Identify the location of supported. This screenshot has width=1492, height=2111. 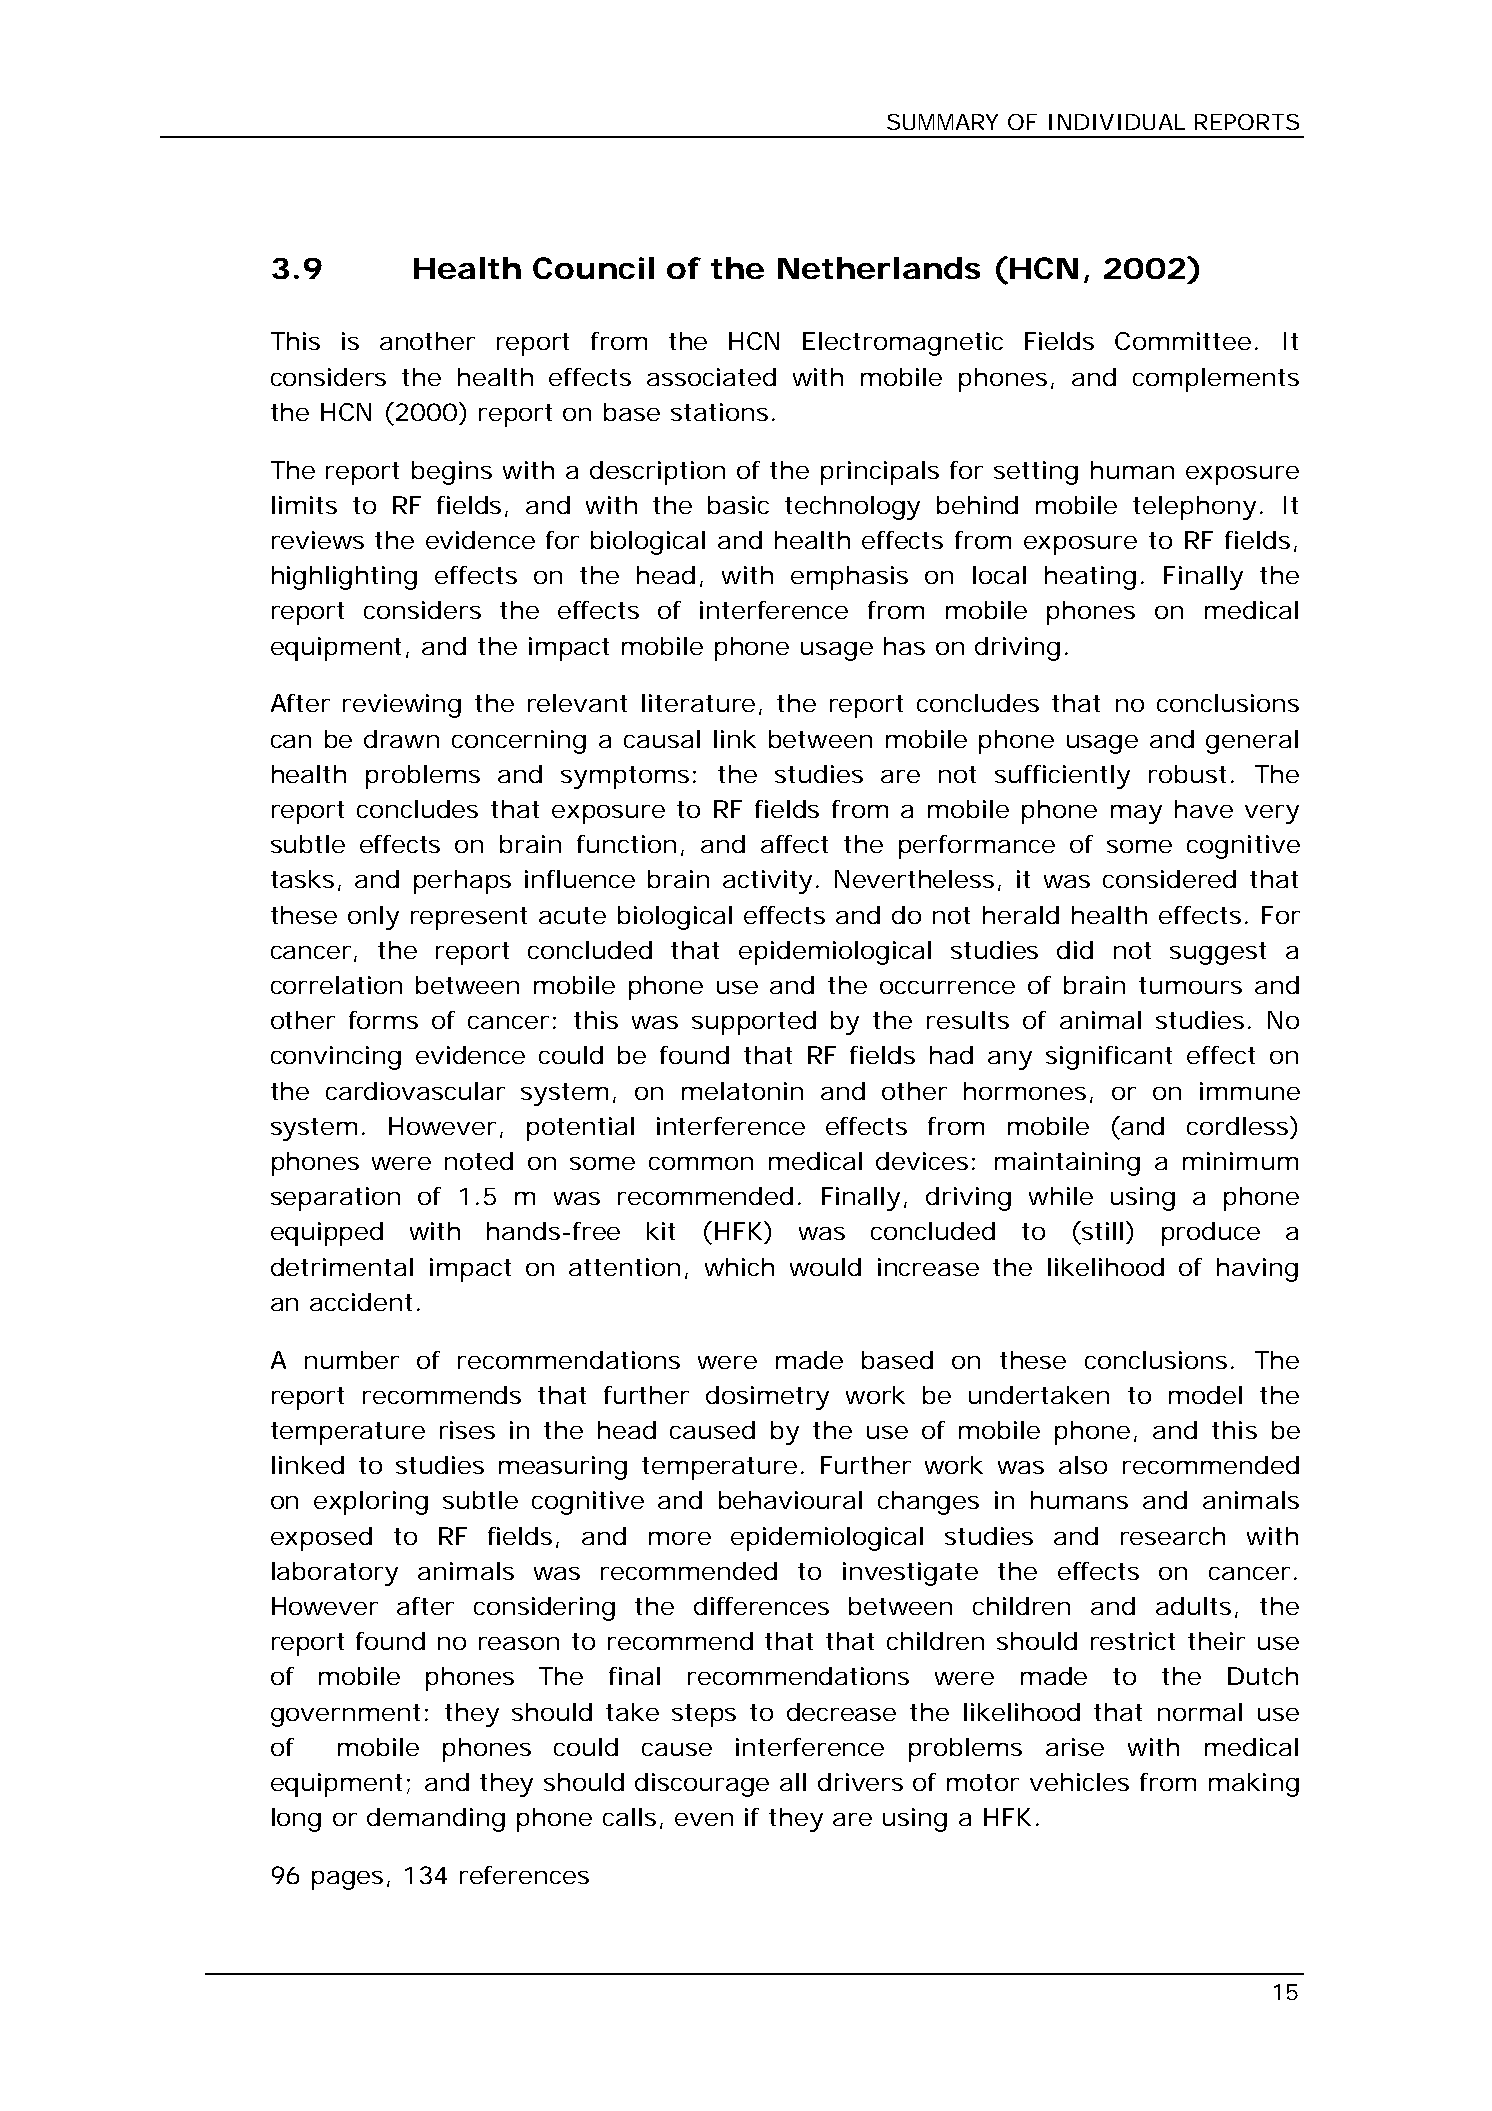
(754, 1023).
